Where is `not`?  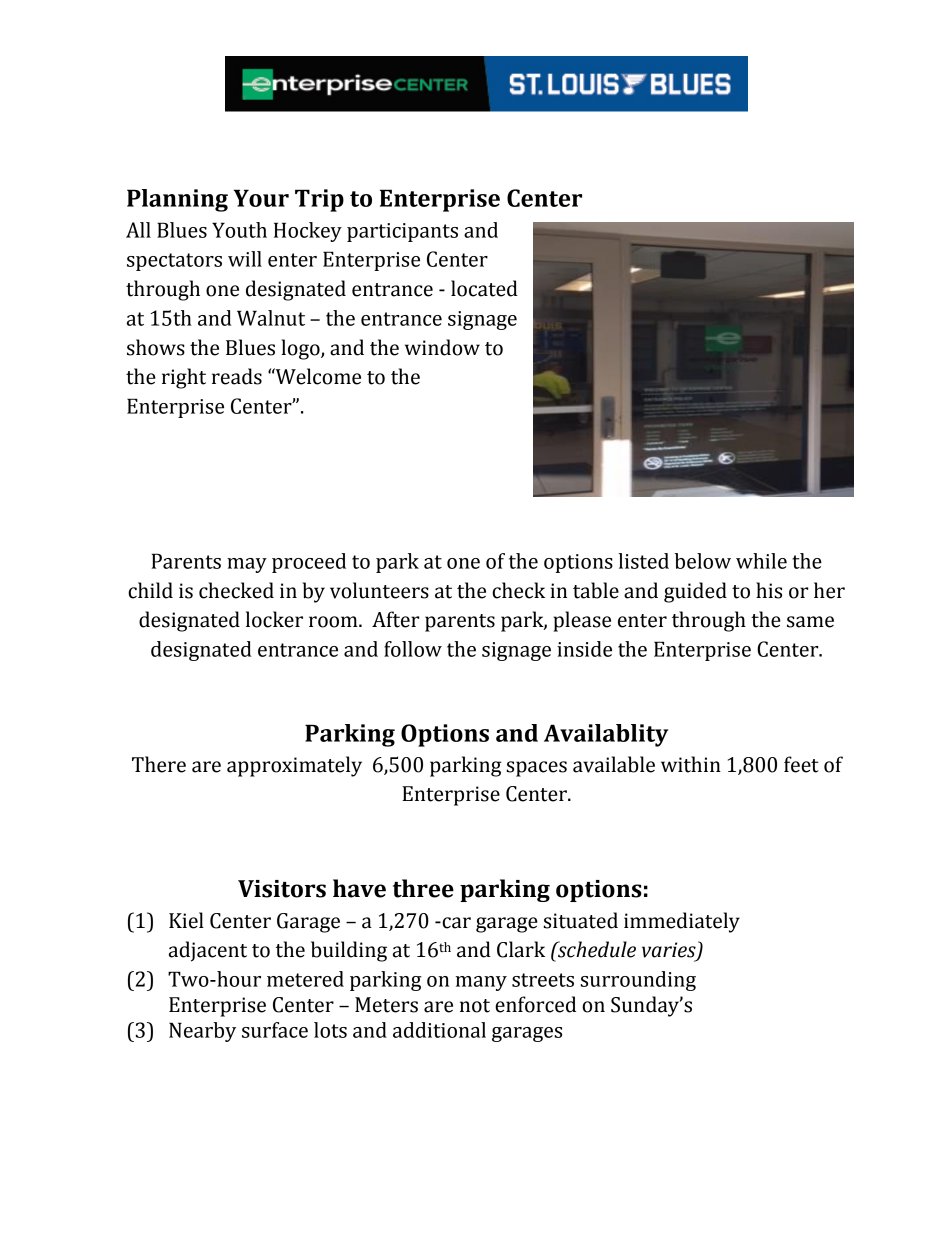 not is located at coordinates (475, 1006).
